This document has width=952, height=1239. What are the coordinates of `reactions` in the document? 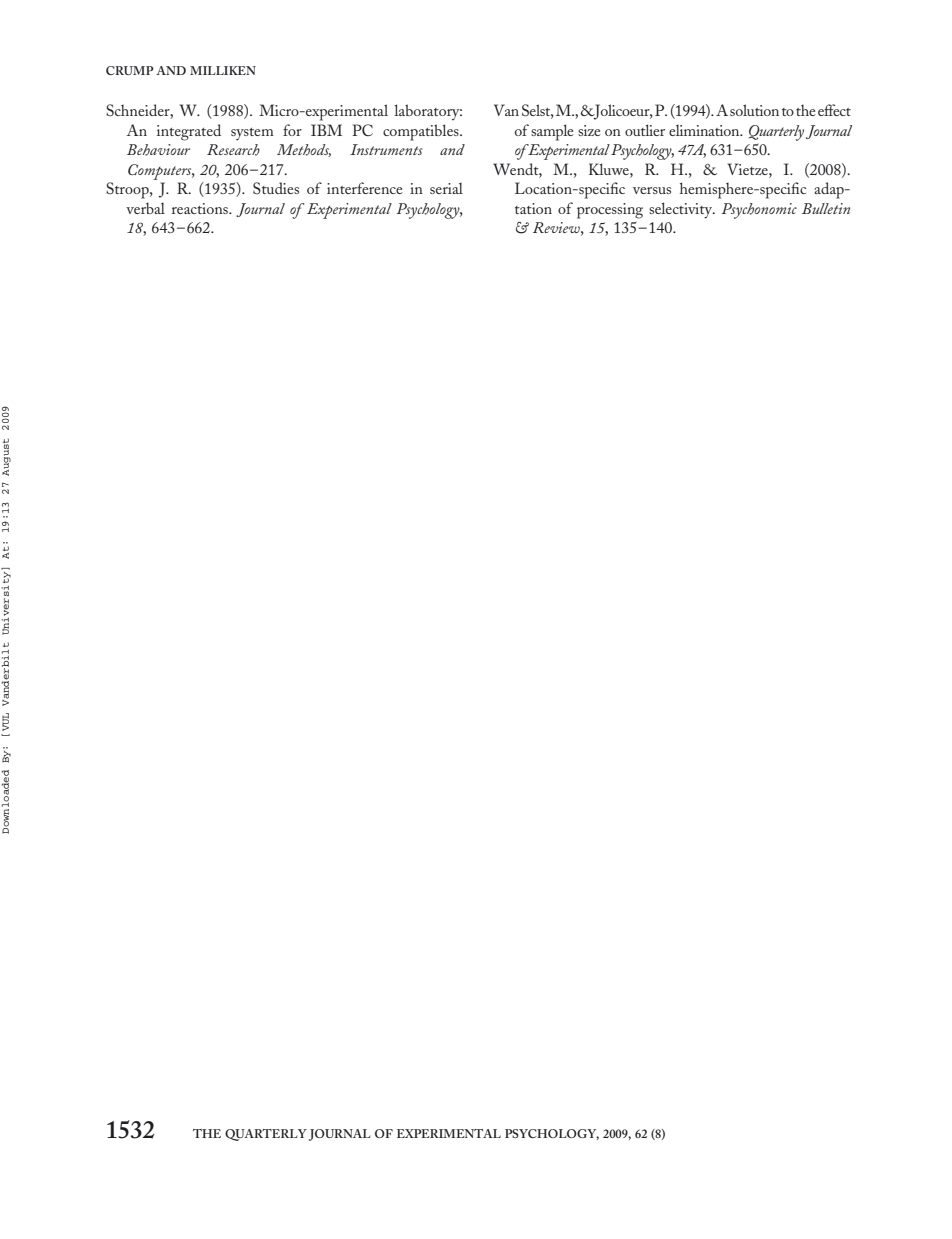 It's located at (201, 208).
